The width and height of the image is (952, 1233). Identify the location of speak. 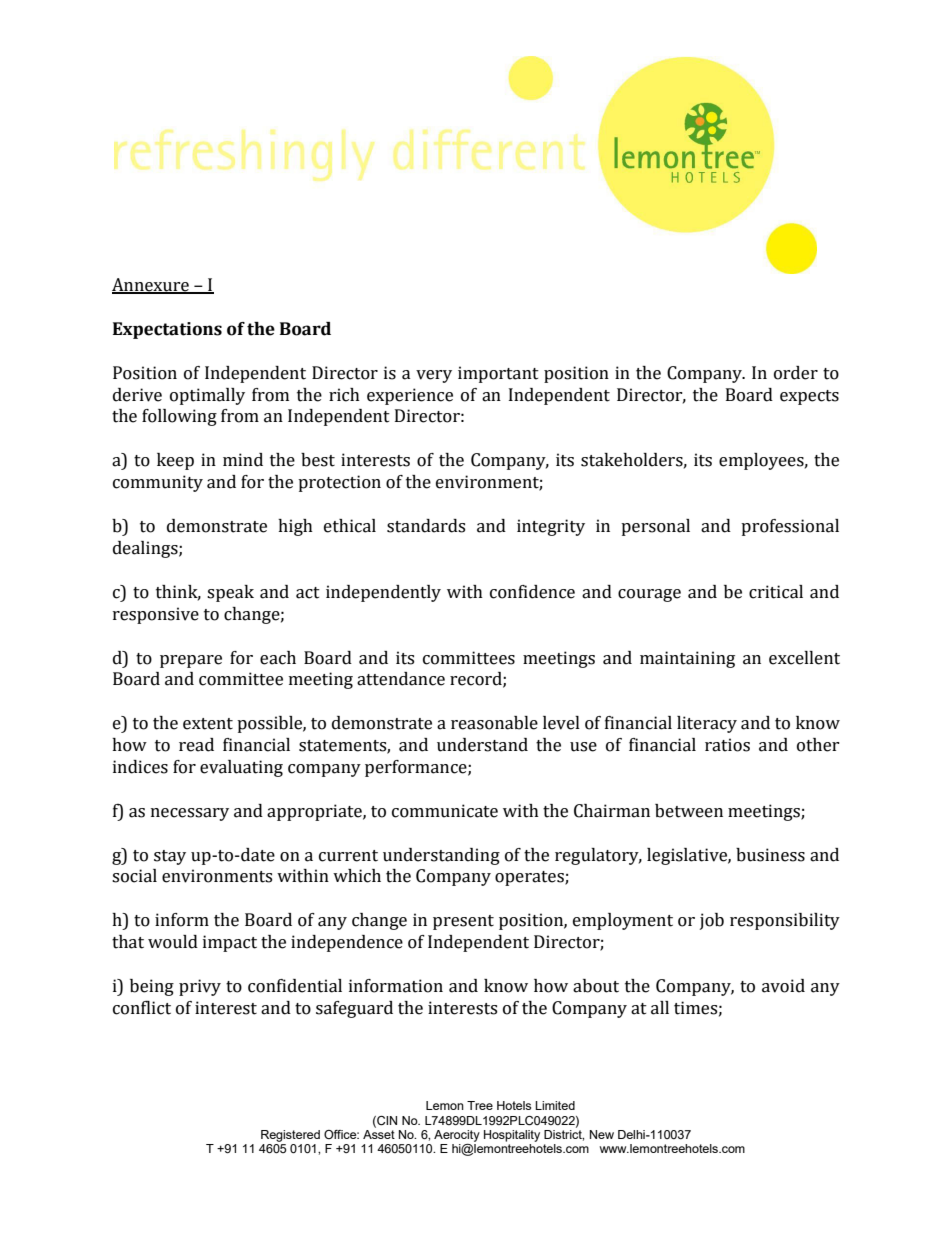
(230, 593).
